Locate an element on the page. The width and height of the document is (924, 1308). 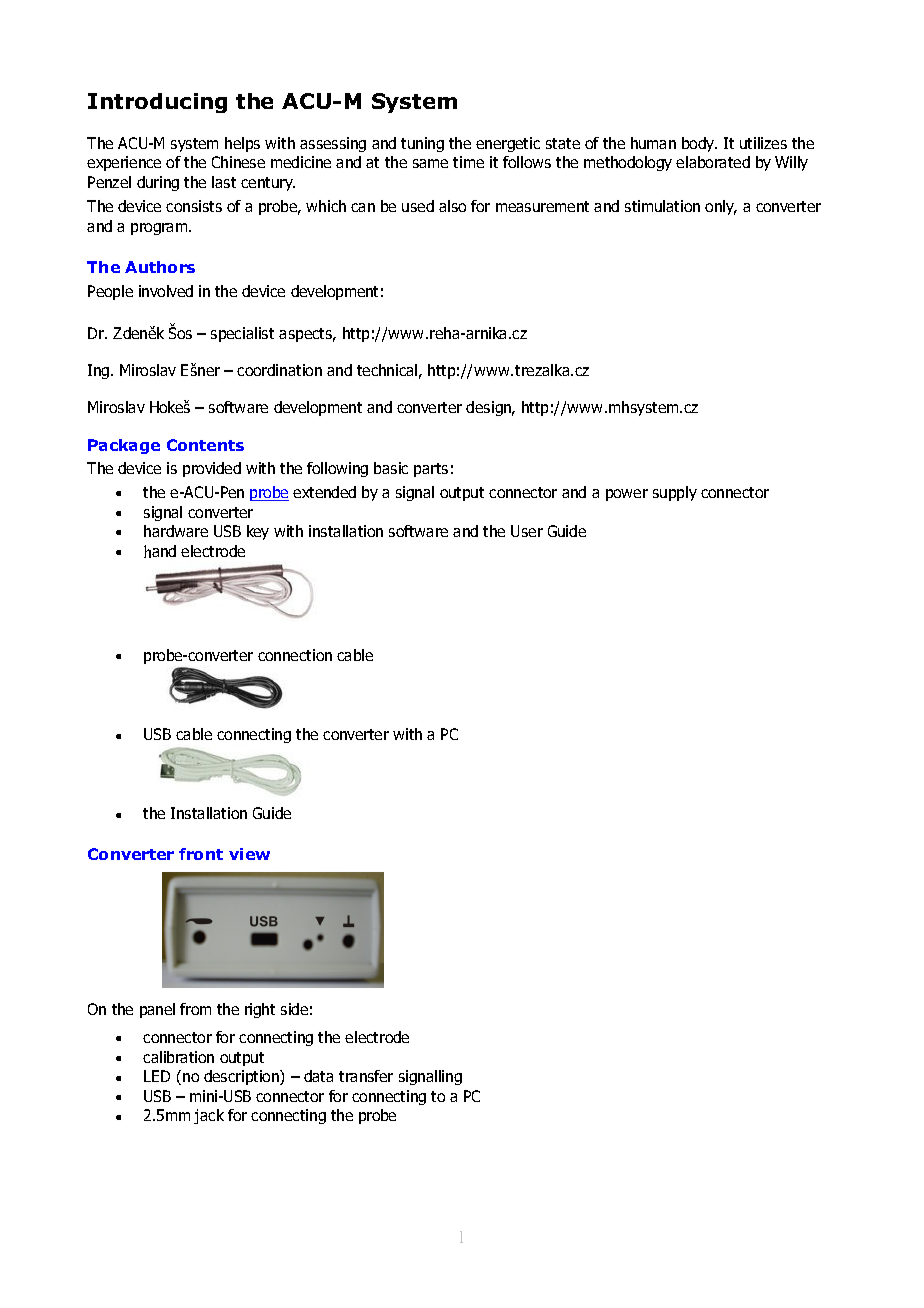
data is located at coordinates (318, 1076).
